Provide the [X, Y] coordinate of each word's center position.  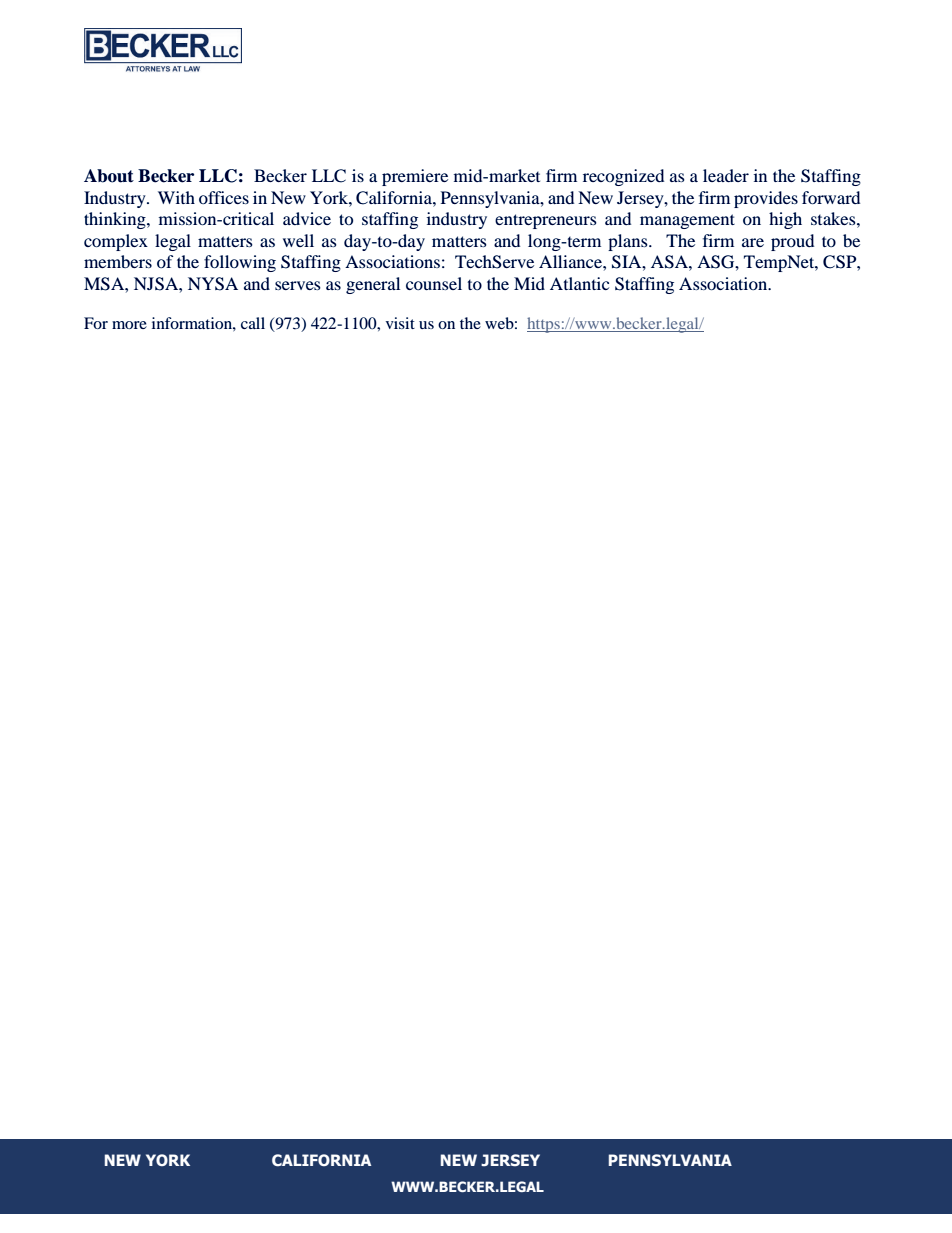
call [253, 323]
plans [629, 242]
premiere [415, 177]
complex [116, 242]
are [753, 242]
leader [726, 175]
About [109, 176]
